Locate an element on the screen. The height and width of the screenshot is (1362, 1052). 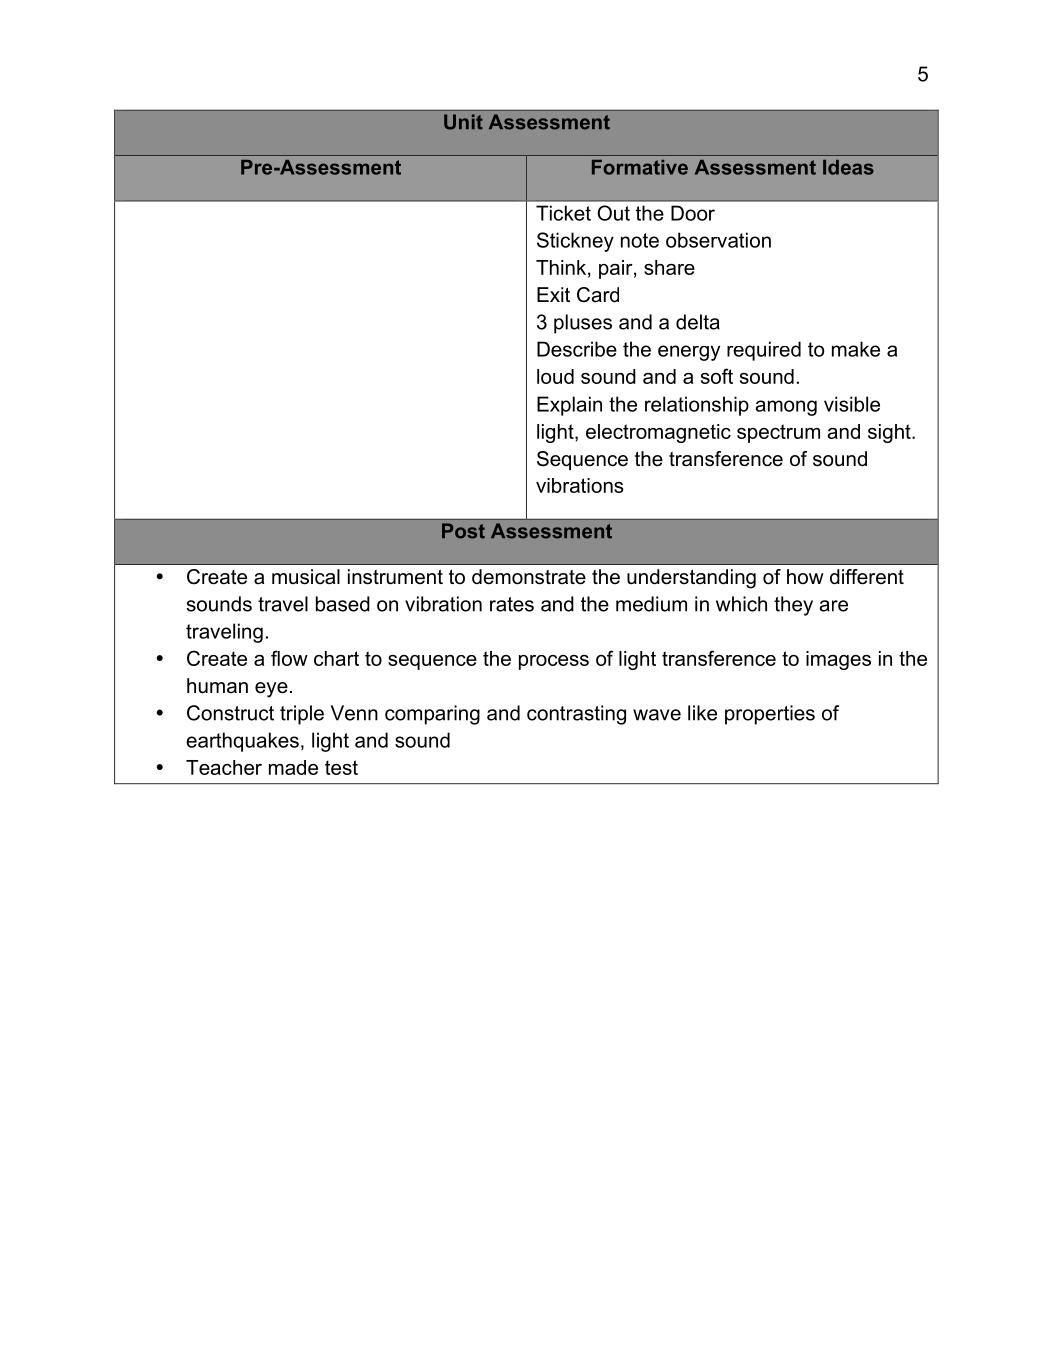
among is located at coordinates (786, 408).
